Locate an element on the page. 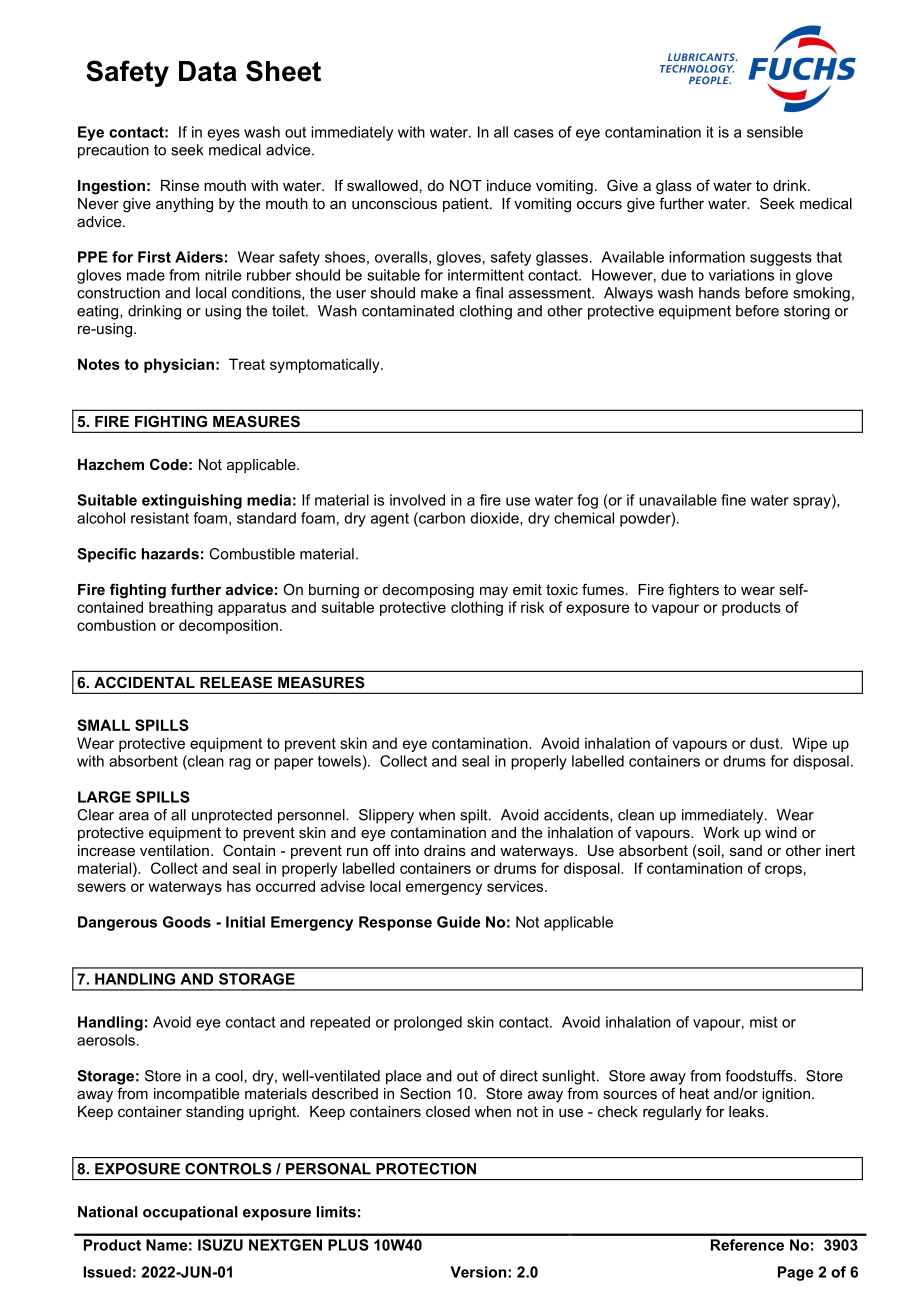 This image has height=1308, width=924. cases is located at coordinates (534, 133).
